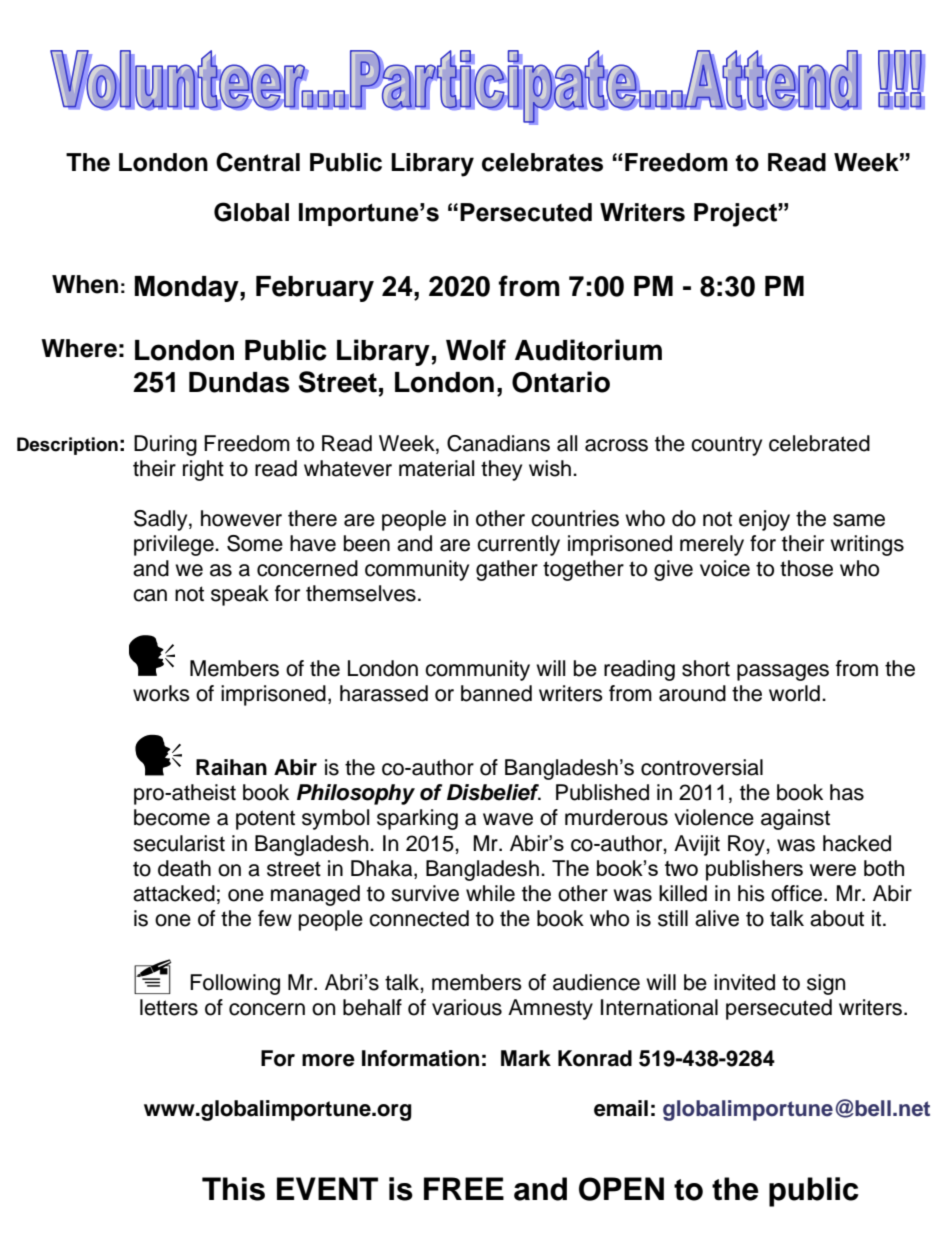 This screenshot has height=1233, width=952. I want to click on passages, so click(783, 672).
